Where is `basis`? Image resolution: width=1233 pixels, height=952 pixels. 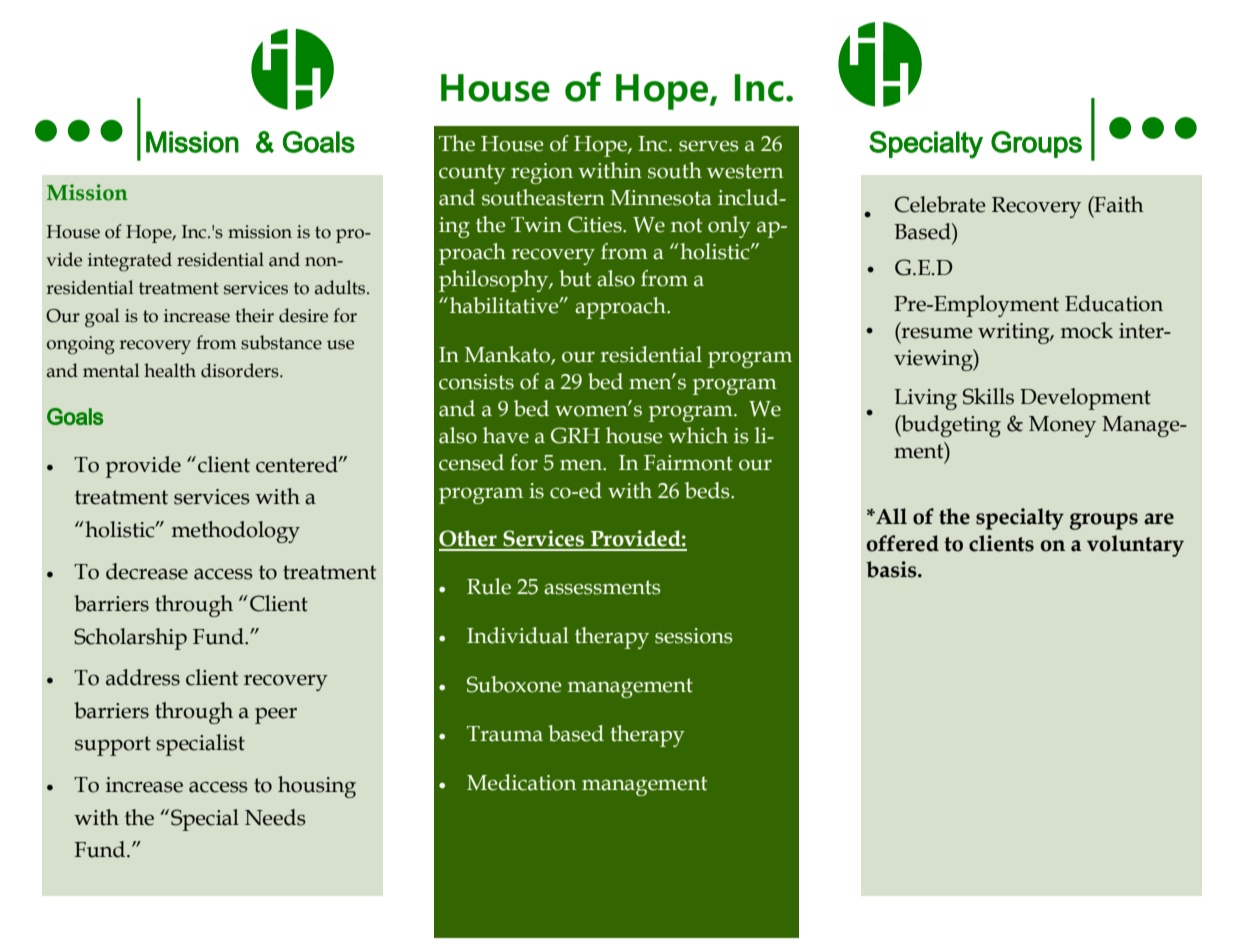
basis is located at coordinates (892, 569).
